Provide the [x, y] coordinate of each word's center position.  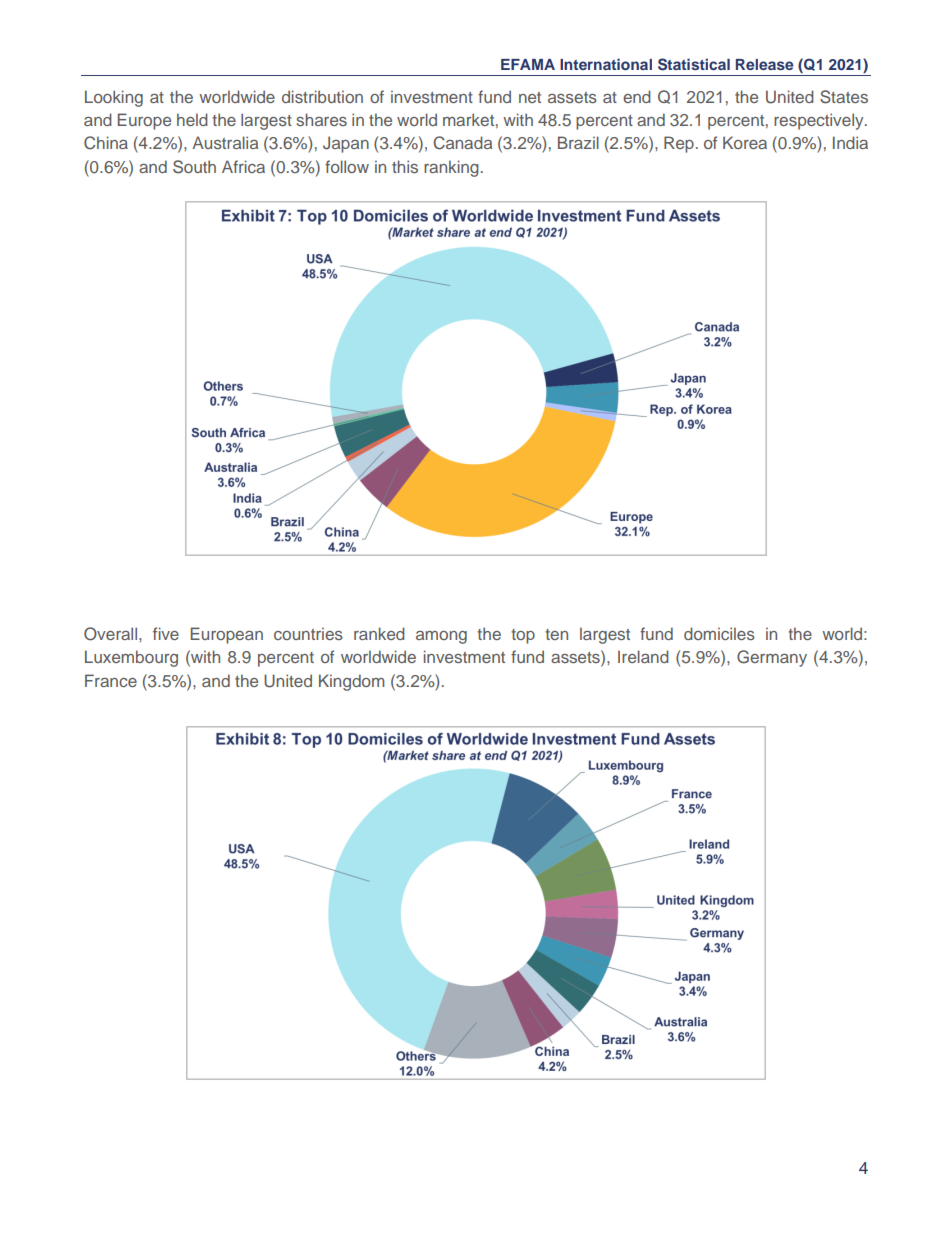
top [523, 636]
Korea [745, 142]
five [166, 633]
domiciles [719, 633]
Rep [679, 144]
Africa [243, 166]
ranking [451, 168]
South [194, 167]
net [530, 97]
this [405, 166]
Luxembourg [131, 658]
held [192, 119]
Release [764, 64]
